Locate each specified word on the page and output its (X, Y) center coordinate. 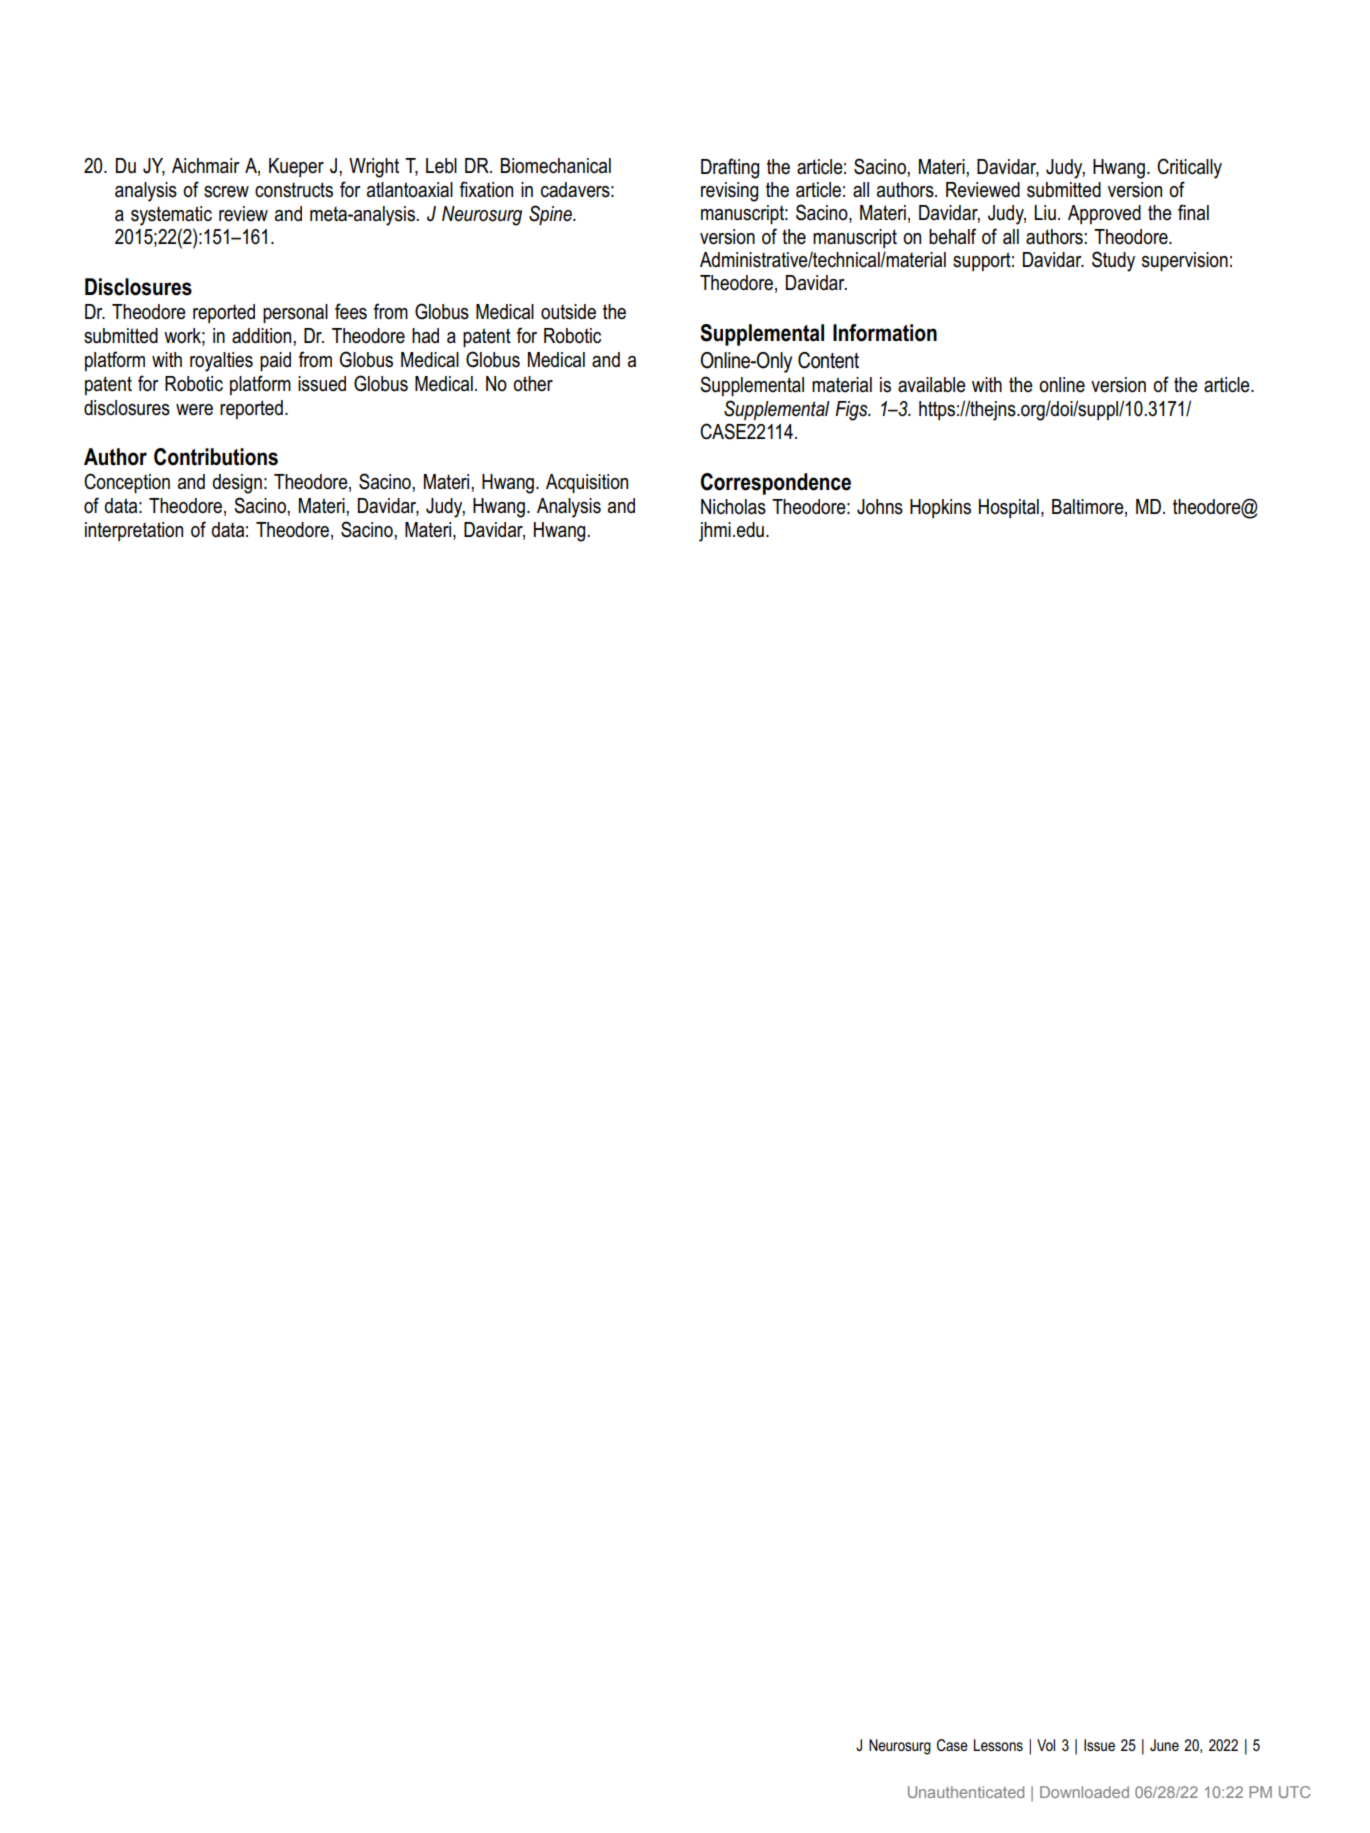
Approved (1104, 214)
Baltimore (1089, 507)
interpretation (134, 531)
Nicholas (733, 507)
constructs (294, 190)
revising (729, 192)
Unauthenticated (966, 1792)
